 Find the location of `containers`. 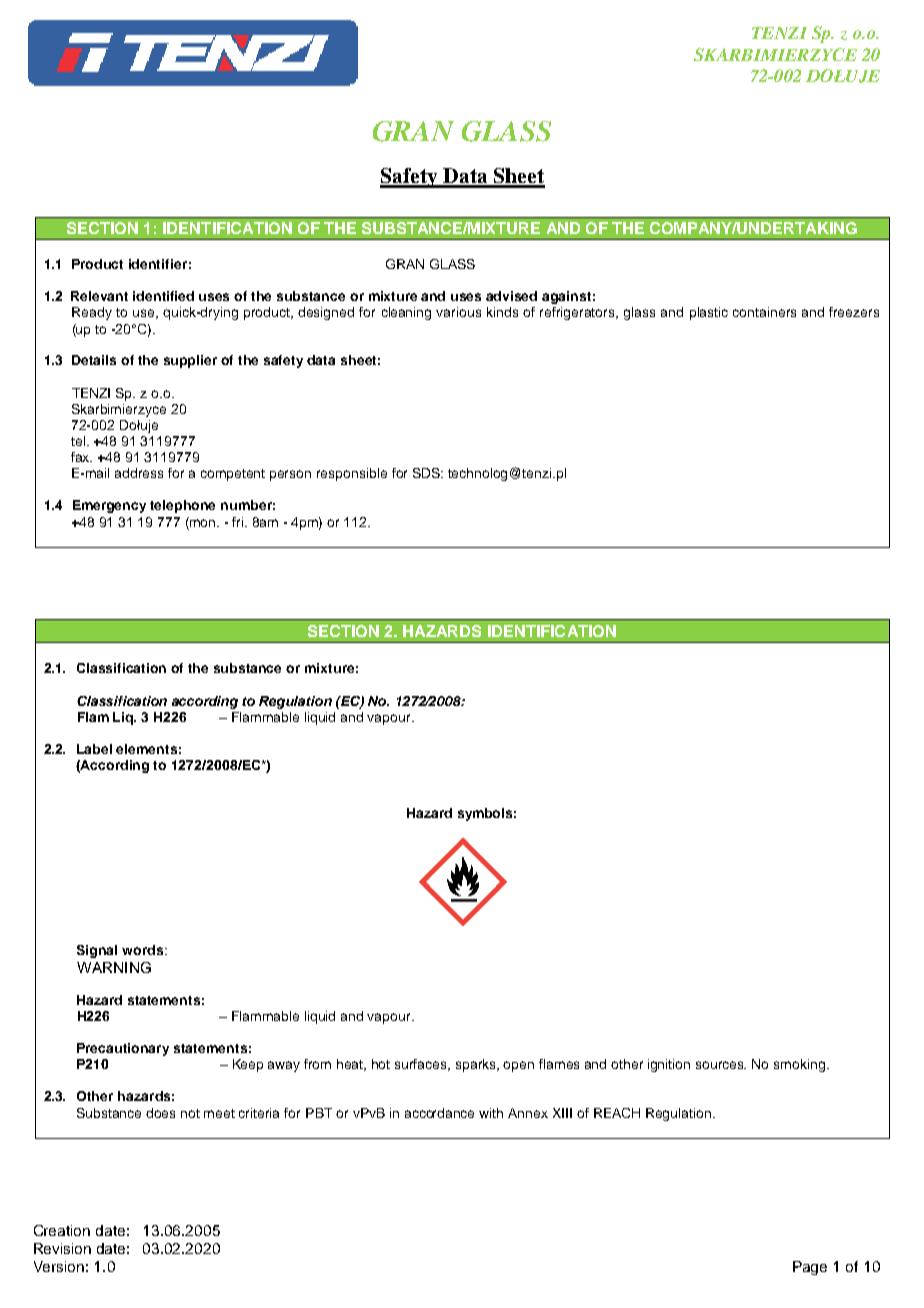

containers is located at coordinates (764, 312).
